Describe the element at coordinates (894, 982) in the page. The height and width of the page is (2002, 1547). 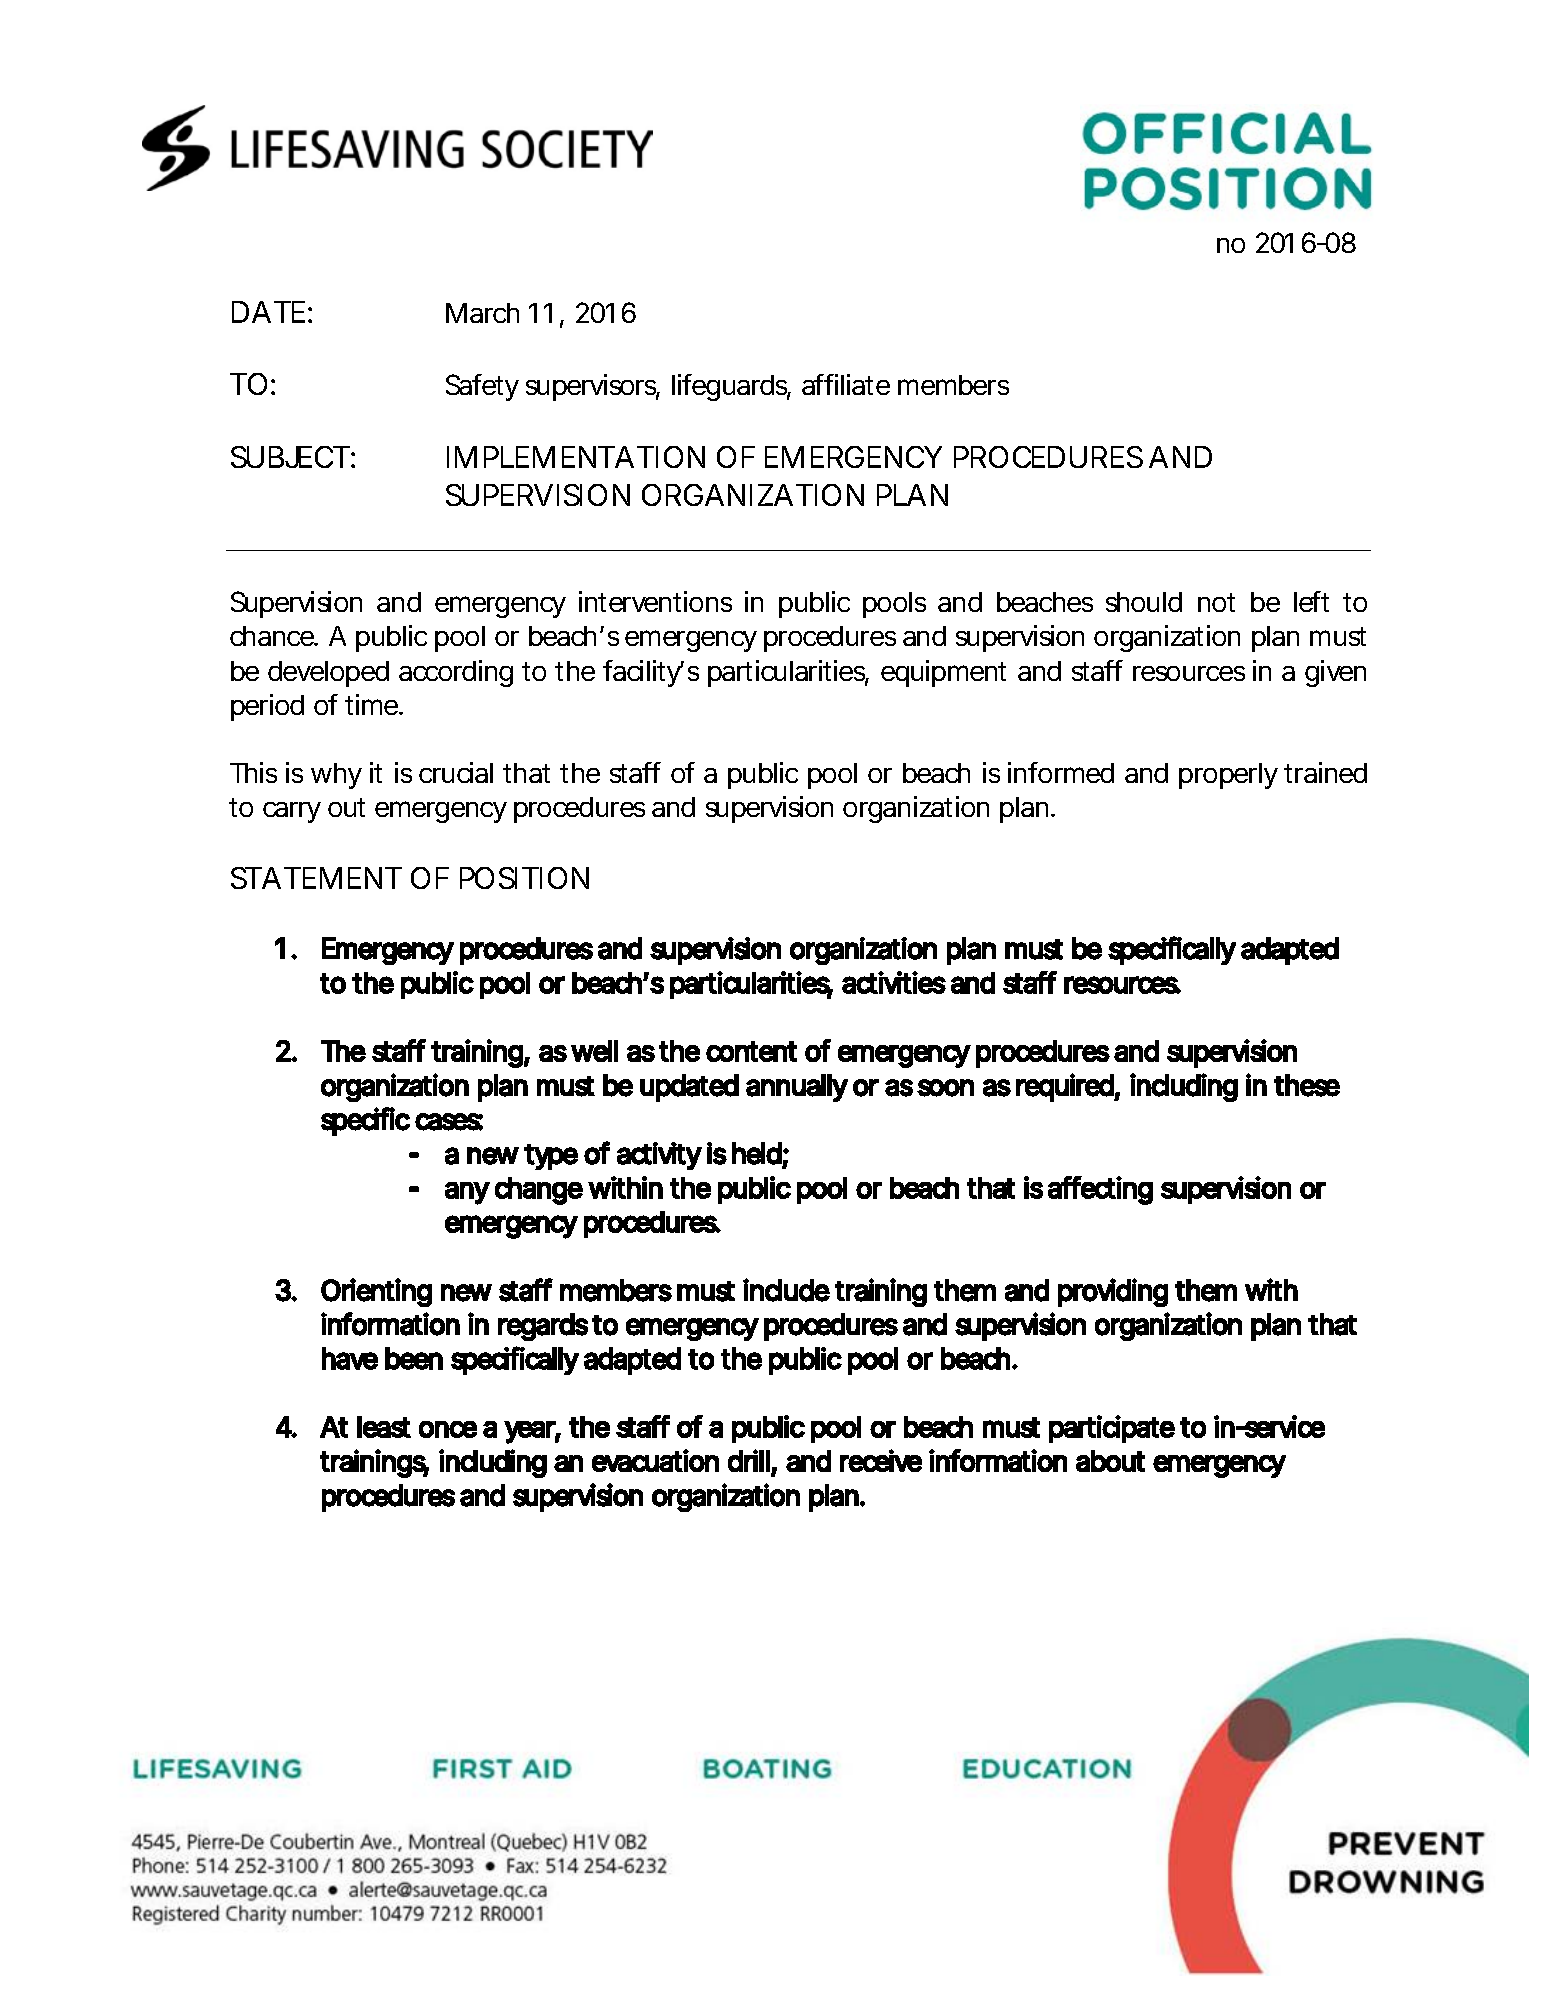
I see `activities` at that location.
